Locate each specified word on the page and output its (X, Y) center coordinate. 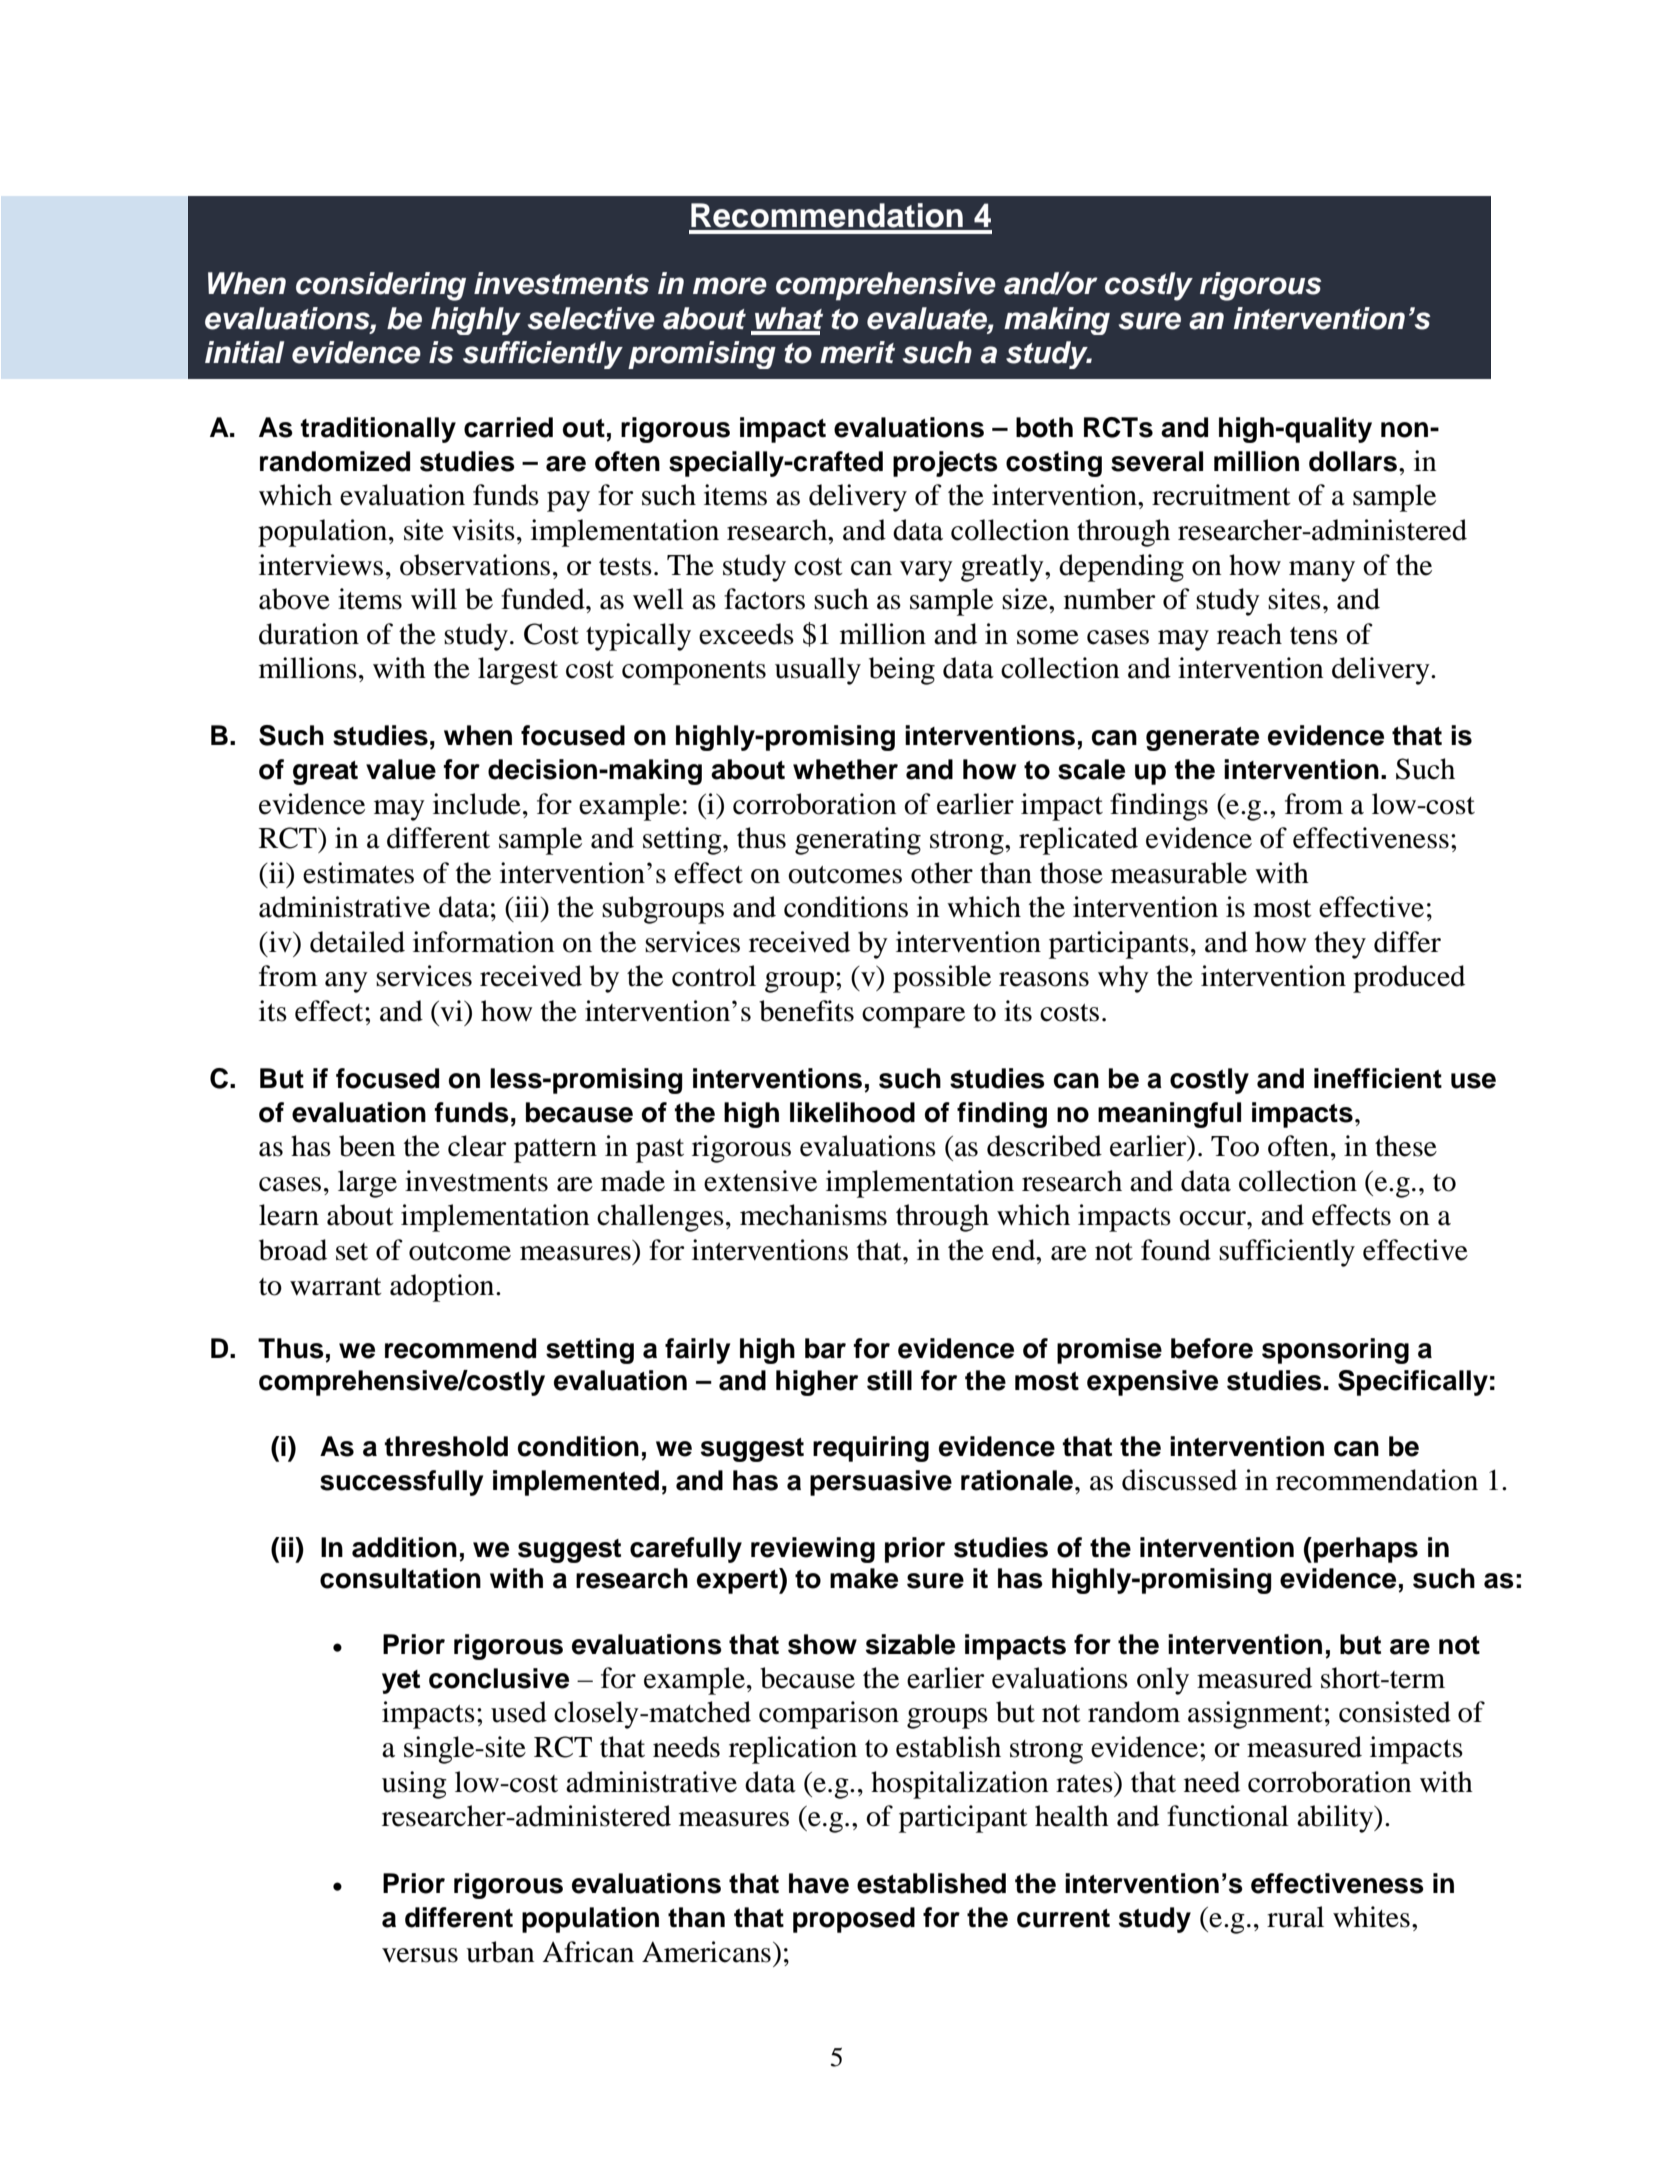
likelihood (852, 1112)
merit (857, 352)
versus (420, 1955)
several (1157, 461)
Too (1235, 1146)
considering (381, 286)
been (367, 1146)
